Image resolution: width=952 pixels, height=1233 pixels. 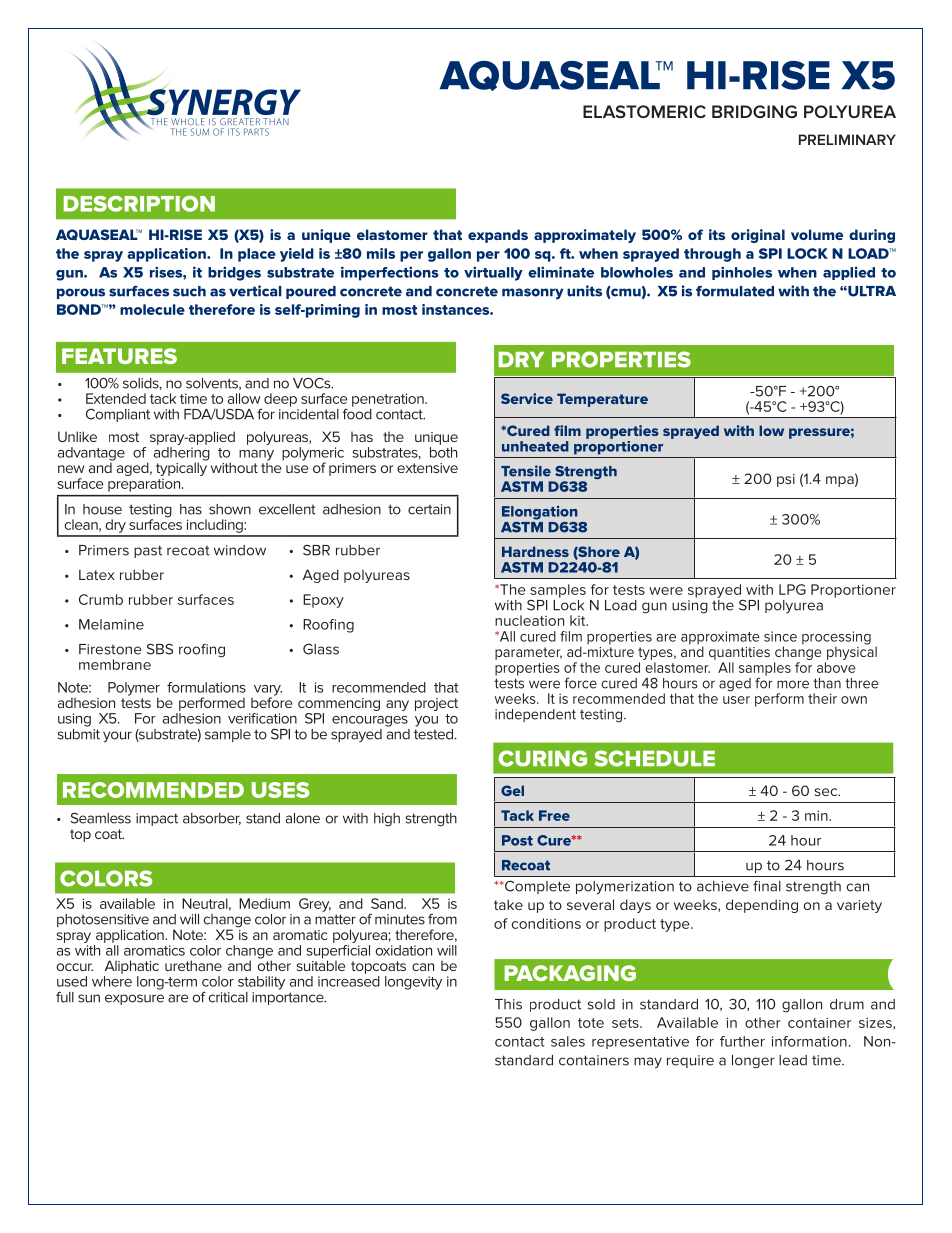 I want to click on user, so click(x=736, y=700).
